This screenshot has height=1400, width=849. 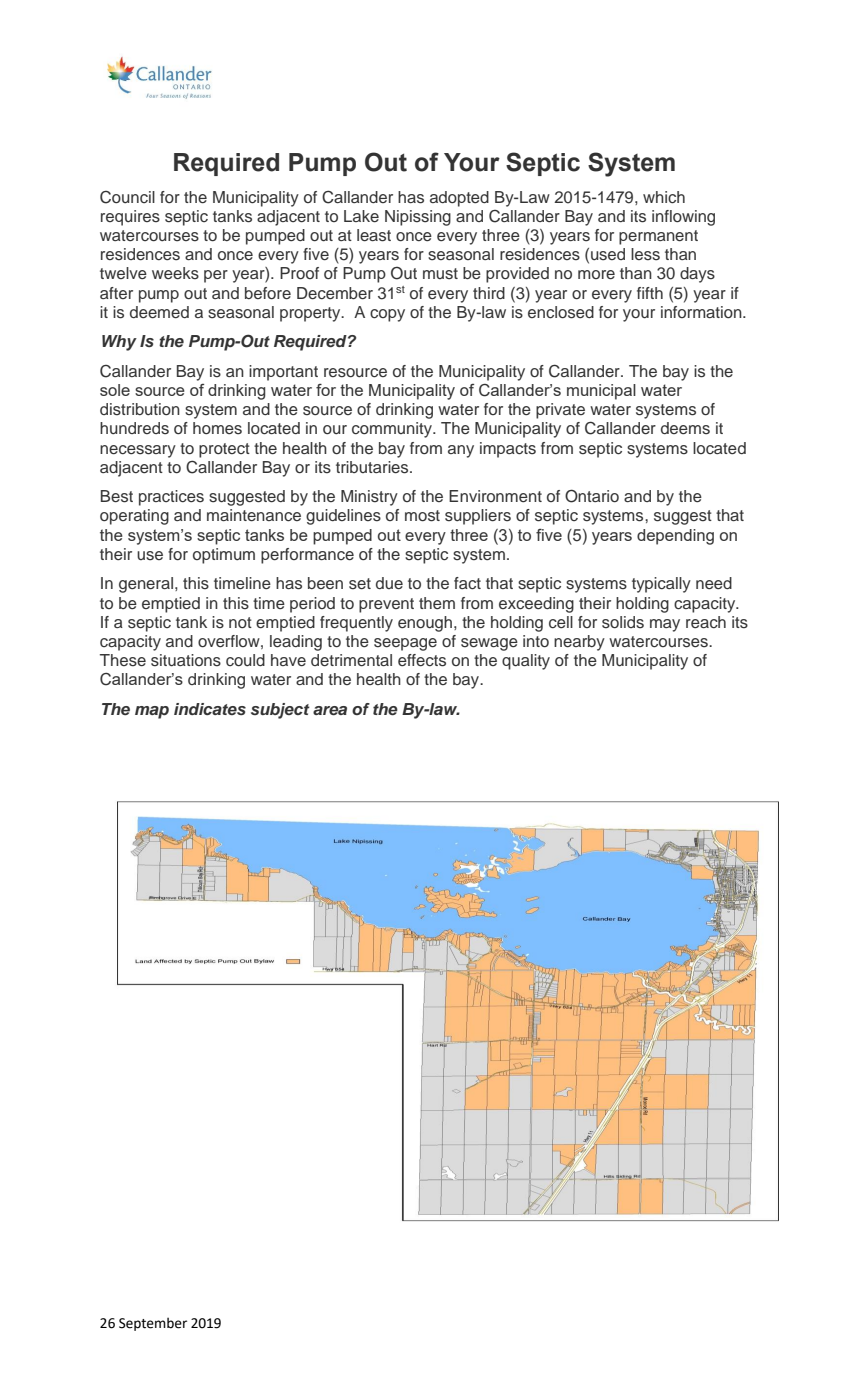 I want to click on community, so click(x=393, y=430).
